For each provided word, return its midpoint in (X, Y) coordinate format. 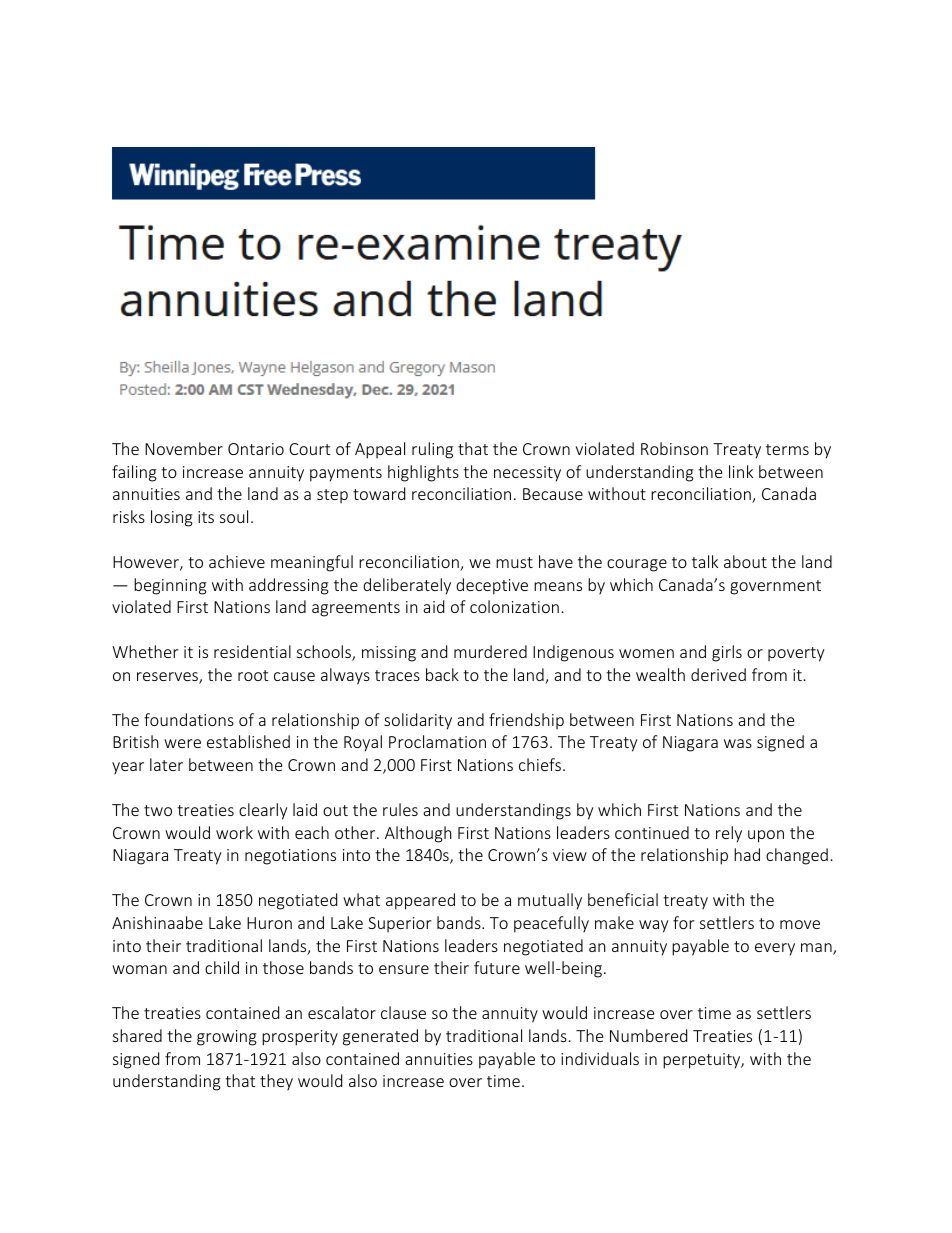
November (184, 448)
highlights (423, 473)
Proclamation (437, 741)
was (738, 743)
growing (227, 1038)
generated (380, 1037)
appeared (420, 901)
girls (727, 653)
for (683, 922)
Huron (269, 923)
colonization (514, 606)
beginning (170, 586)
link (741, 471)
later (166, 764)
